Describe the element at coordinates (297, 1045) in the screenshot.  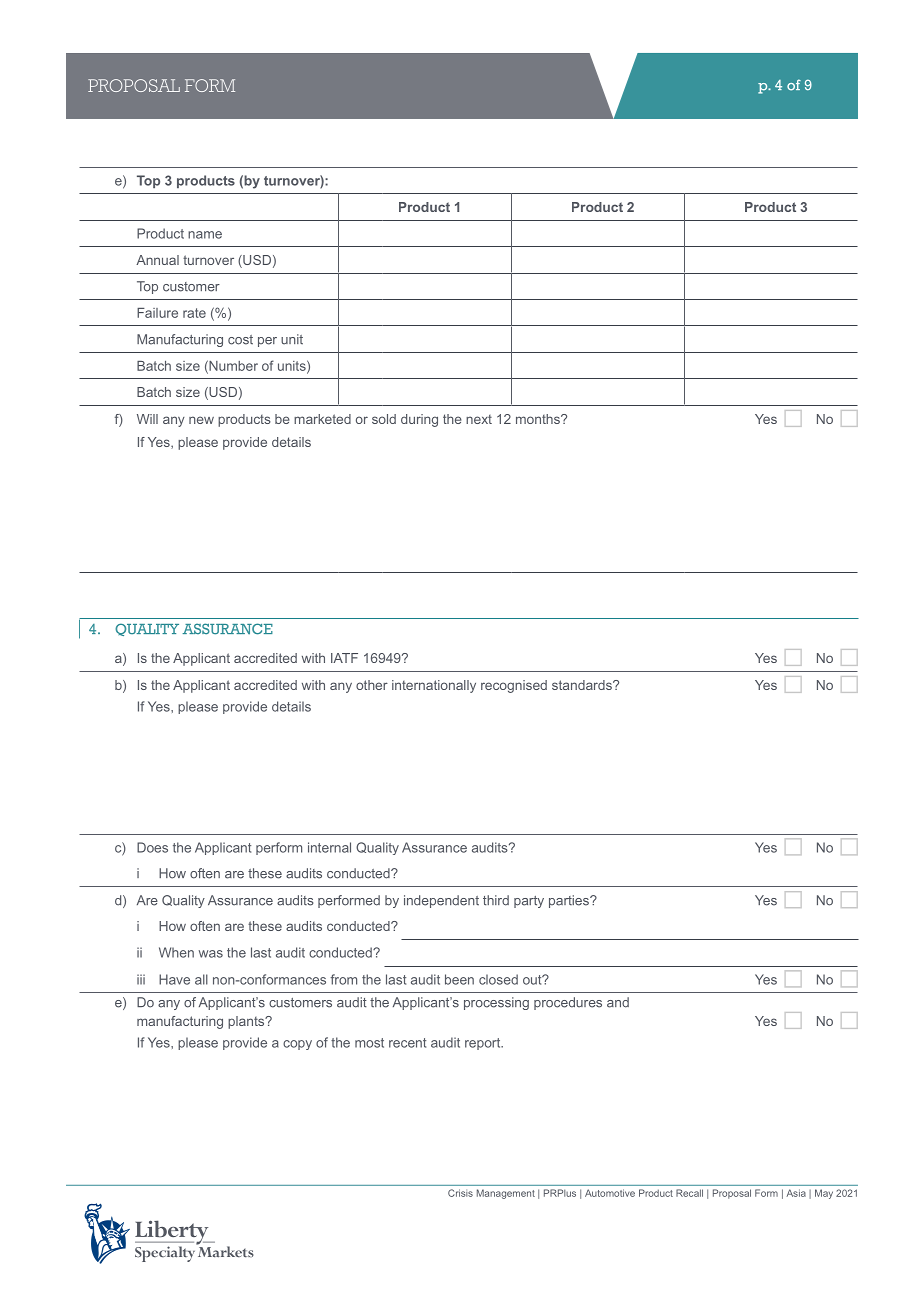
I see `copy` at that location.
